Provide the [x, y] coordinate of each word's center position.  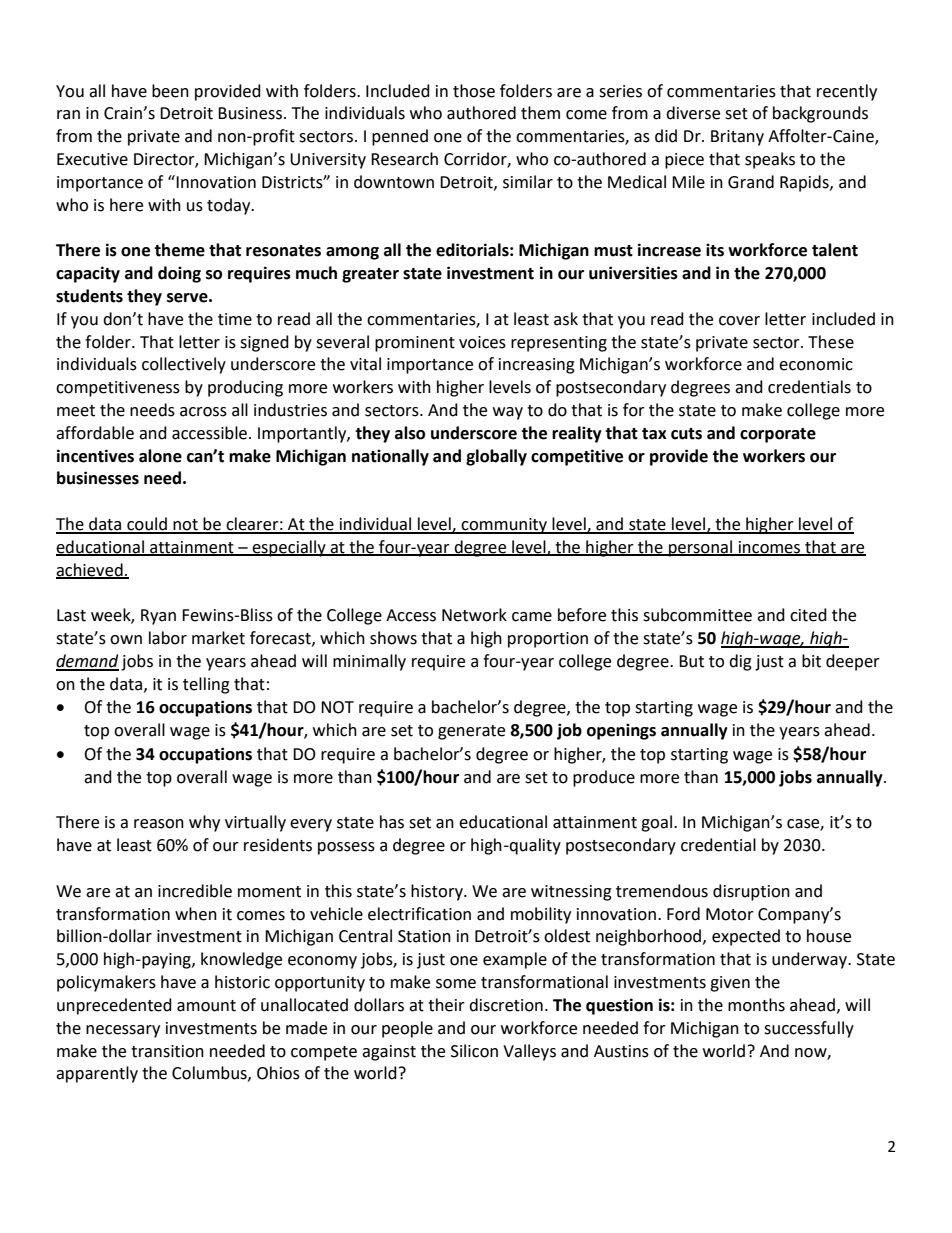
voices [482, 342]
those [474, 91]
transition [167, 1051]
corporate [778, 435]
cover [739, 321]
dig [740, 662]
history [438, 892]
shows [393, 638]
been [170, 91]
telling [206, 685]
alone [160, 456]
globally [496, 457]
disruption [751, 892]
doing [179, 274]
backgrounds [820, 114]
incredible [195, 891]
